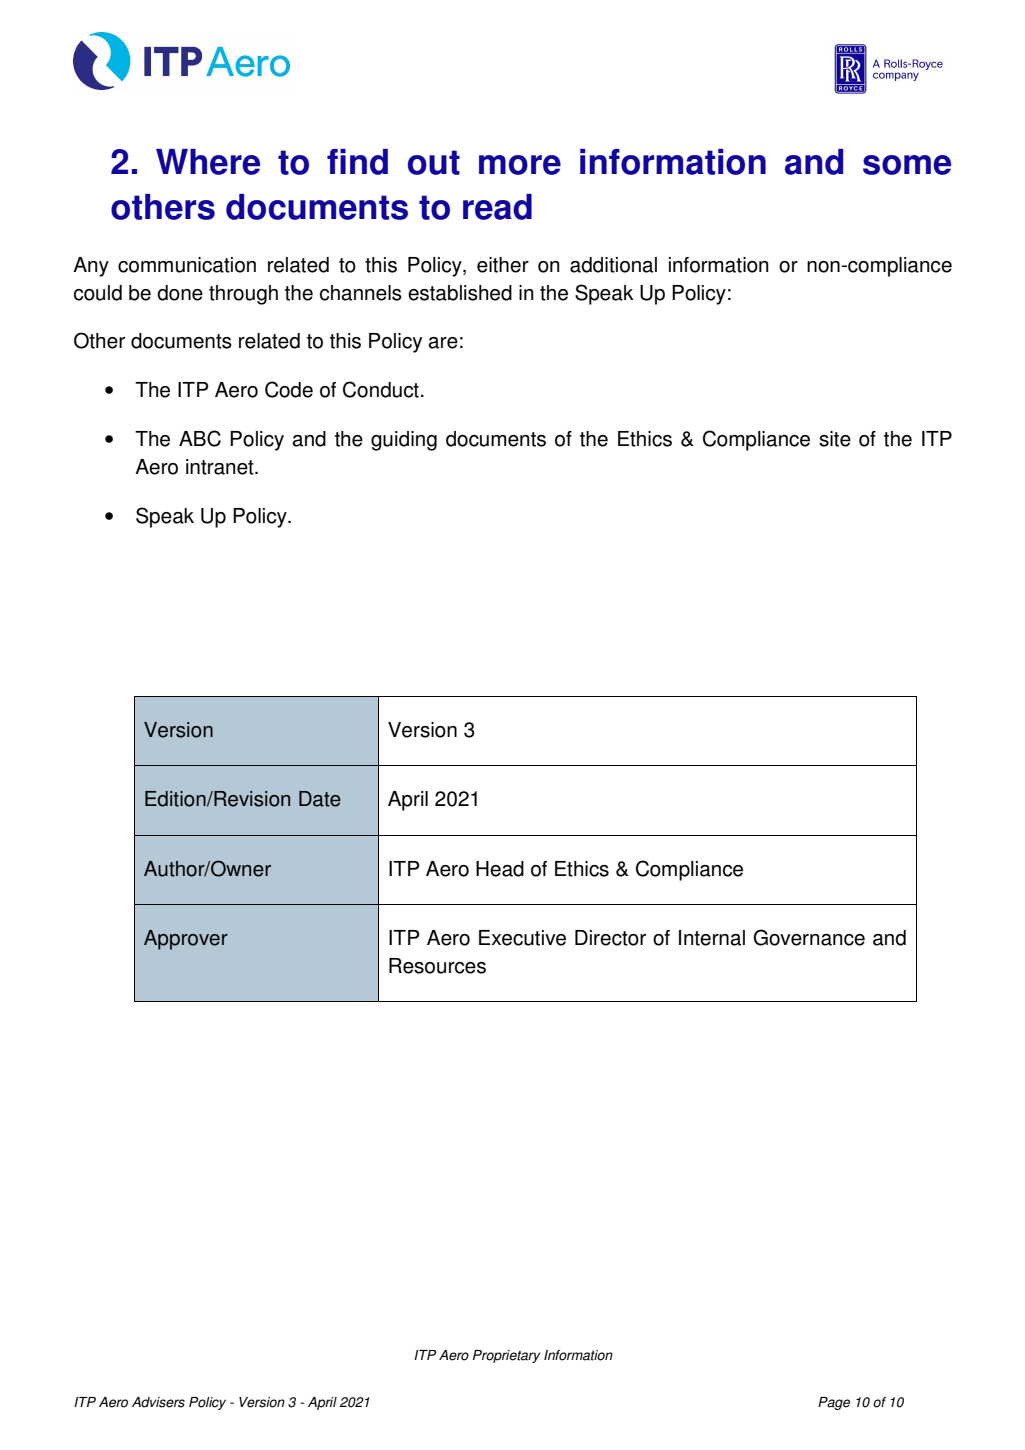 This screenshot has height=1450, width=1025. Describe the element at coordinates (500, 869) in the screenshot. I see `Head` at that location.
